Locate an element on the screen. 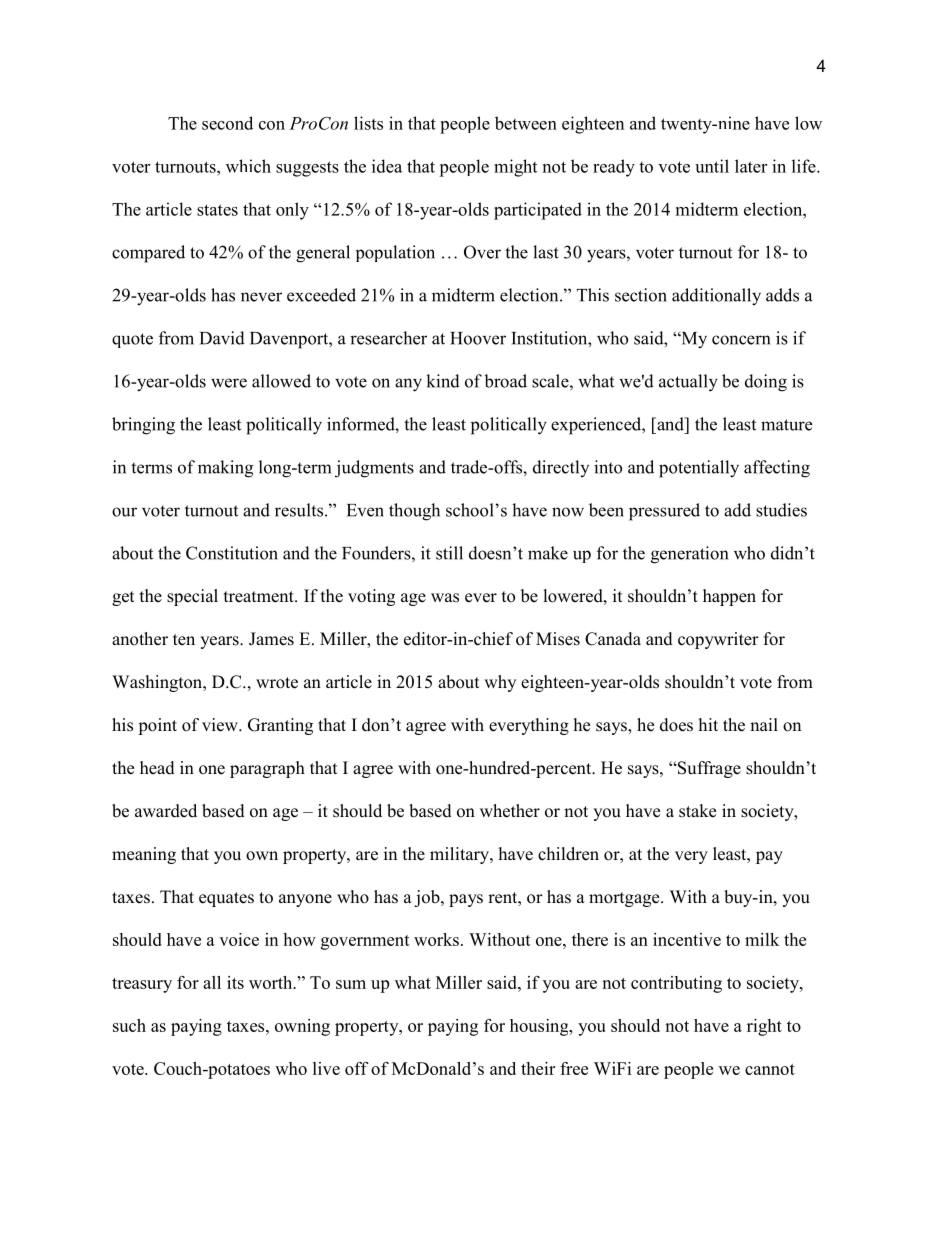 Image resolution: width=952 pixels, height=1233 pixels. stake is located at coordinates (697, 811).
